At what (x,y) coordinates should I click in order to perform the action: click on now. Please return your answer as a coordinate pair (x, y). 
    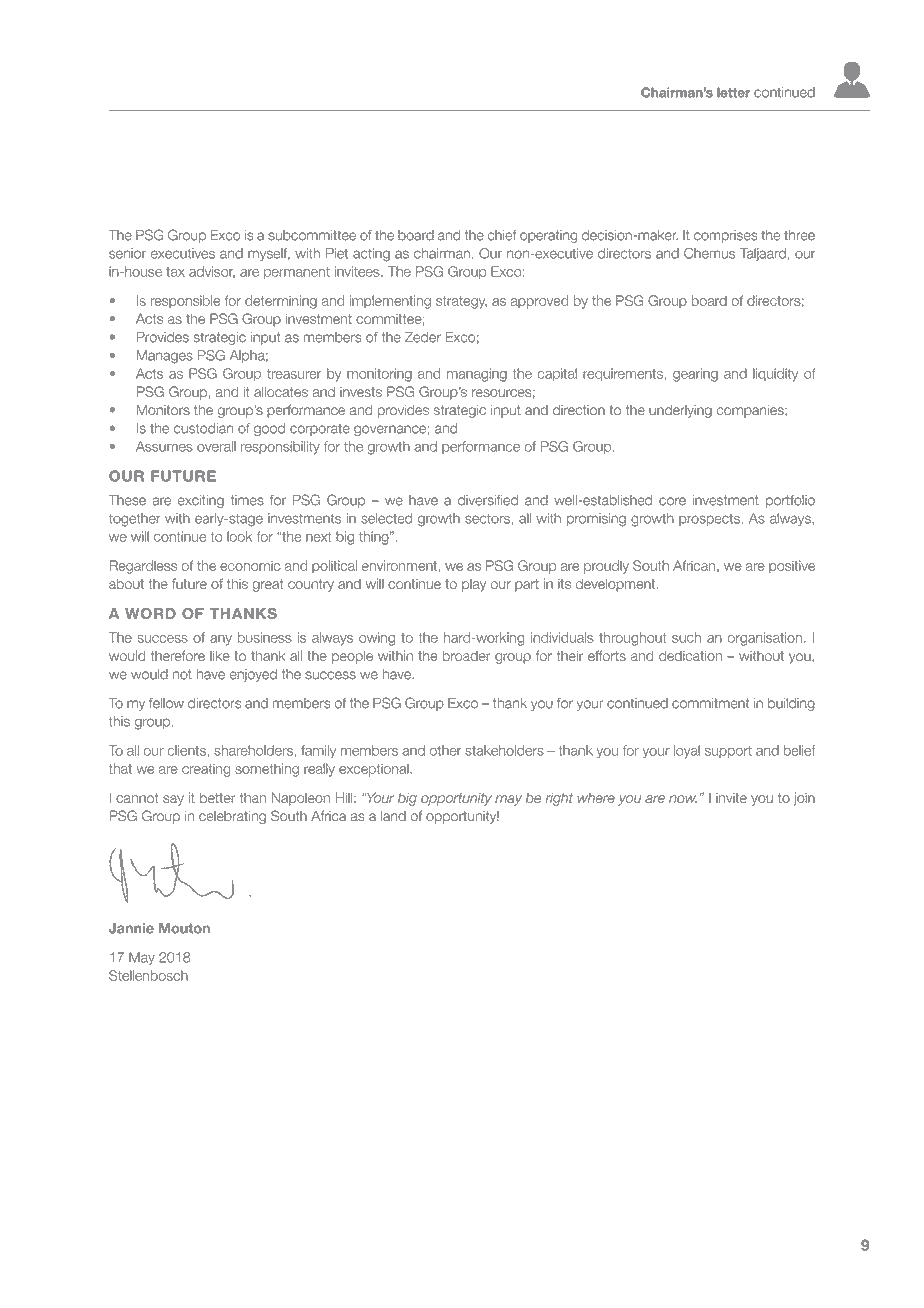
    Looking at the image, I should click on (683, 799).
